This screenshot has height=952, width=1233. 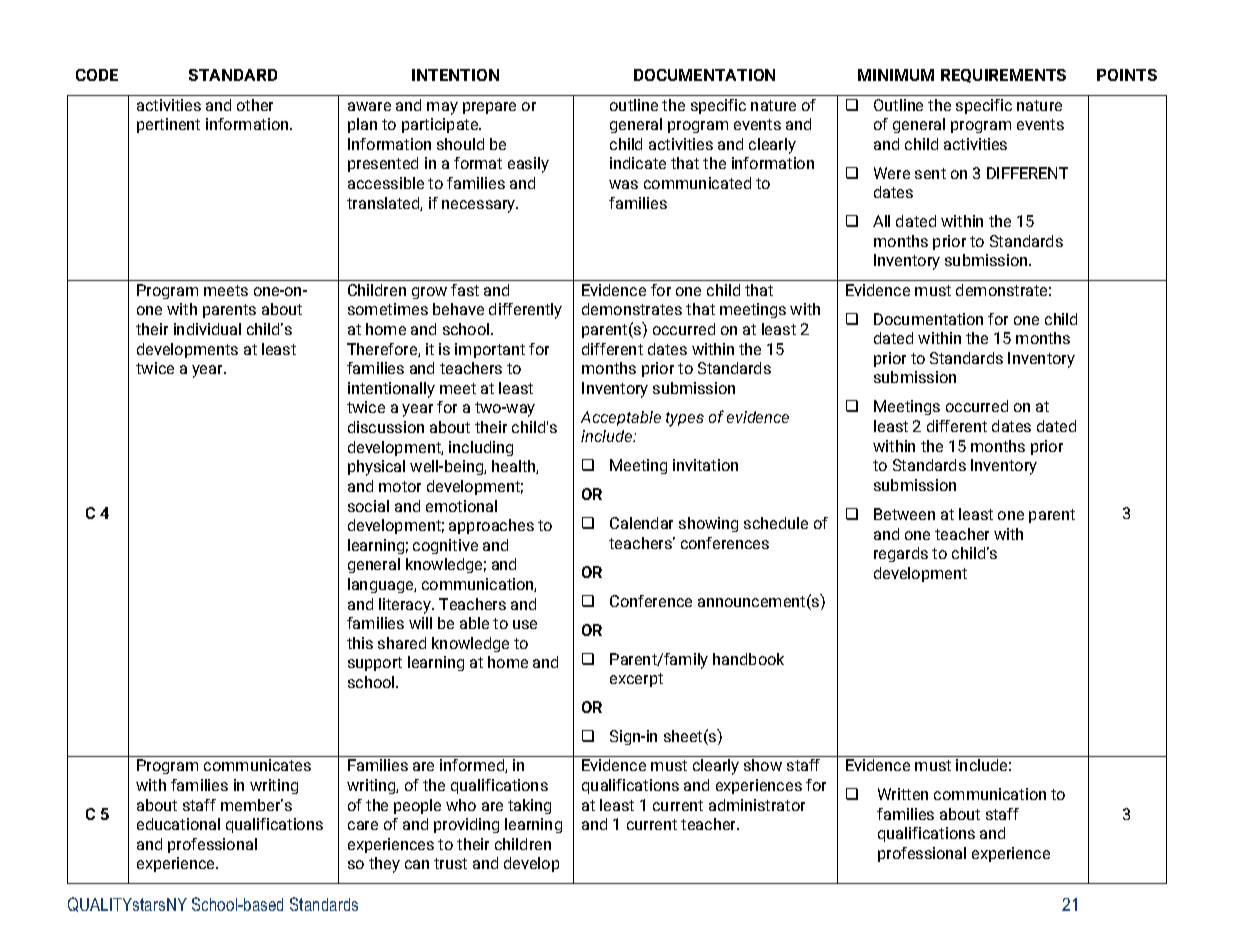 What do you see at coordinates (636, 680) in the screenshot?
I see `excerpt` at bounding box center [636, 680].
